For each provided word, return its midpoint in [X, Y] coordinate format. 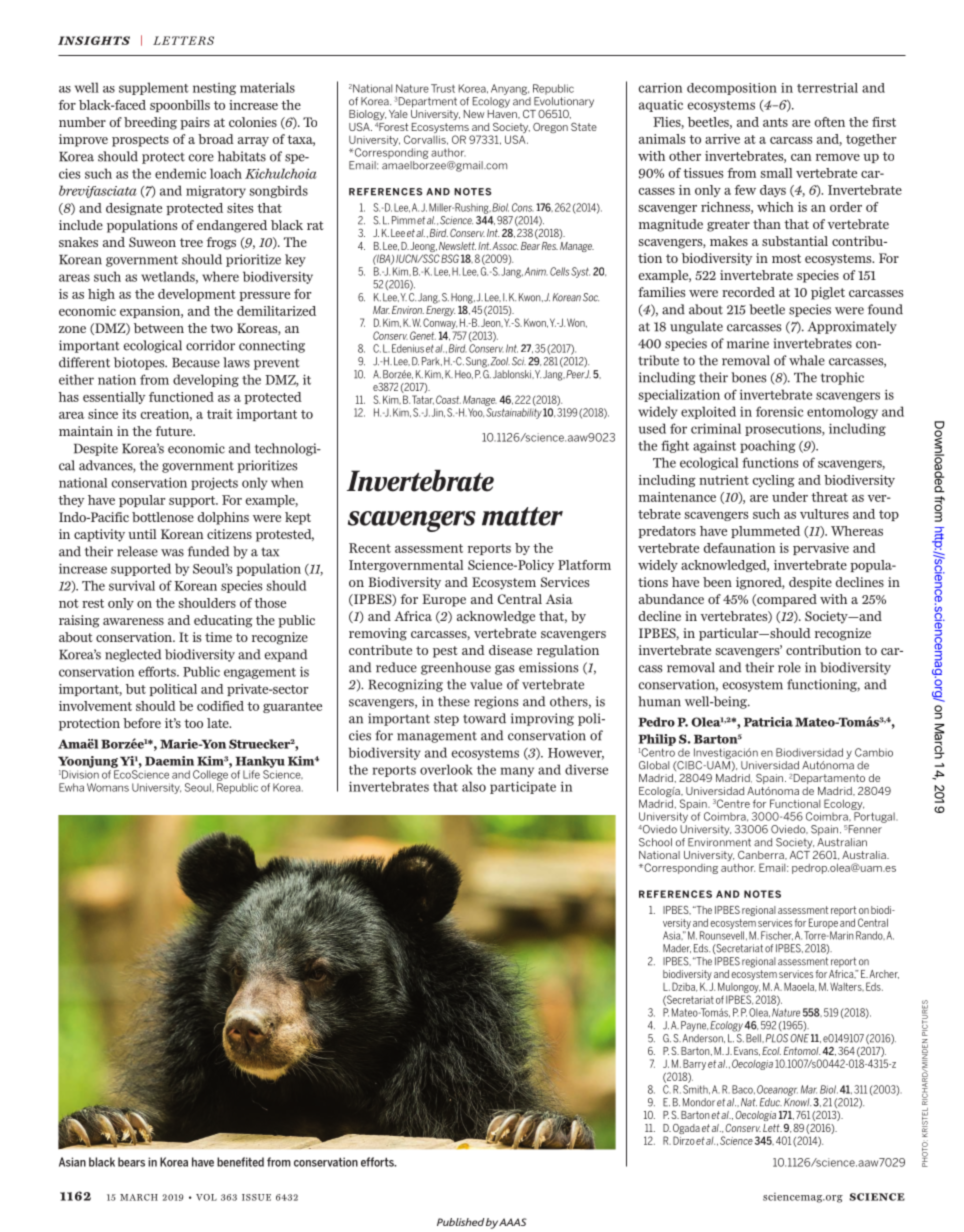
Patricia [768, 722]
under [790, 497]
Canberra [762, 855]
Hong [463, 298]
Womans [108, 787]
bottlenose [163, 517]
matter [522, 516]
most [786, 258]
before [142, 723]
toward [484, 718]
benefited [240, 1162]
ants [775, 122]
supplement [154, 88]
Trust [443, 88]
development [197, 295]
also [474, 786]
